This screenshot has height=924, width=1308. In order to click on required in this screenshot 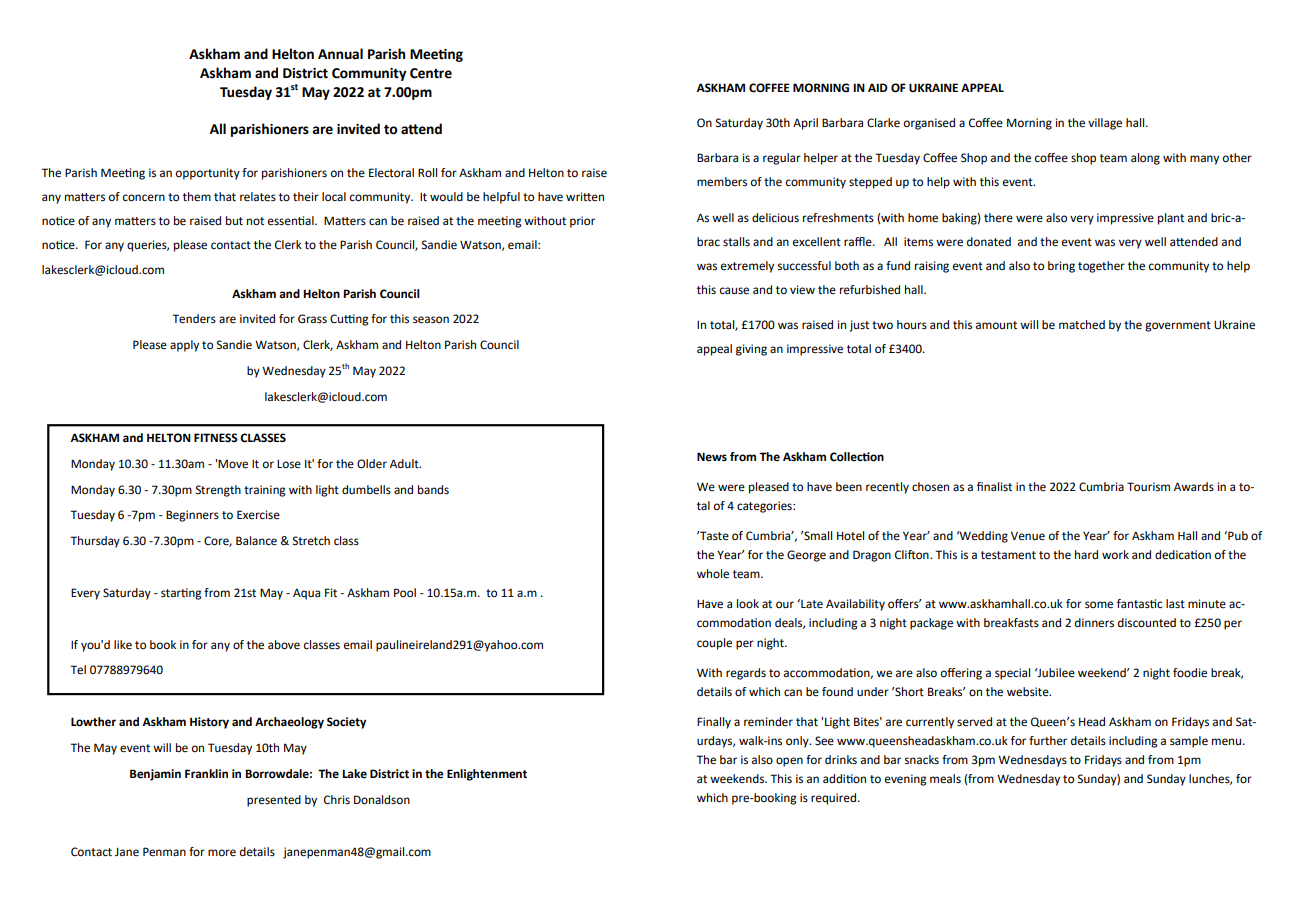, I will do `click(833, 799)`.
